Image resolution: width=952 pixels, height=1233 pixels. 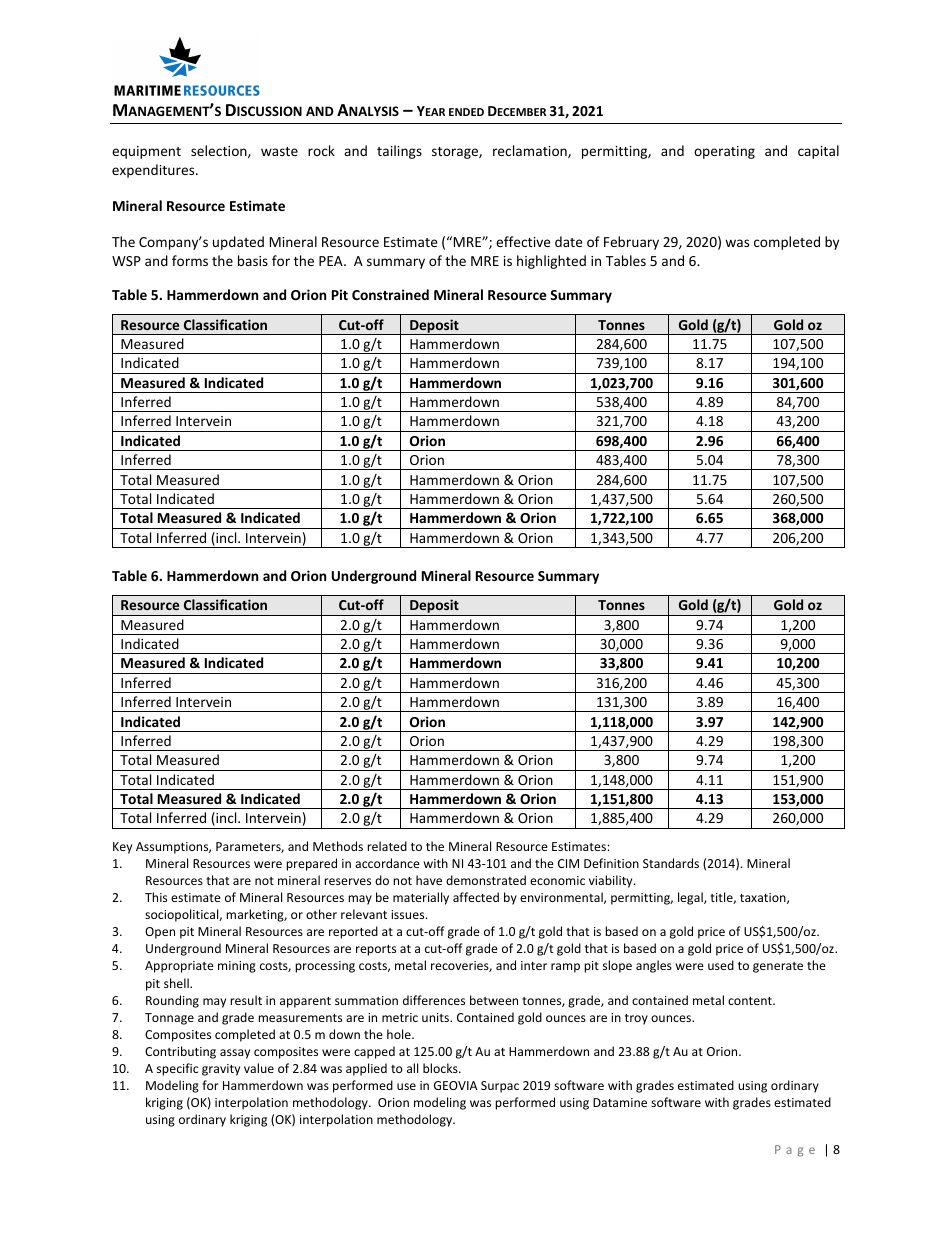 I want to click on prepared, so click(x=311, y=864).
